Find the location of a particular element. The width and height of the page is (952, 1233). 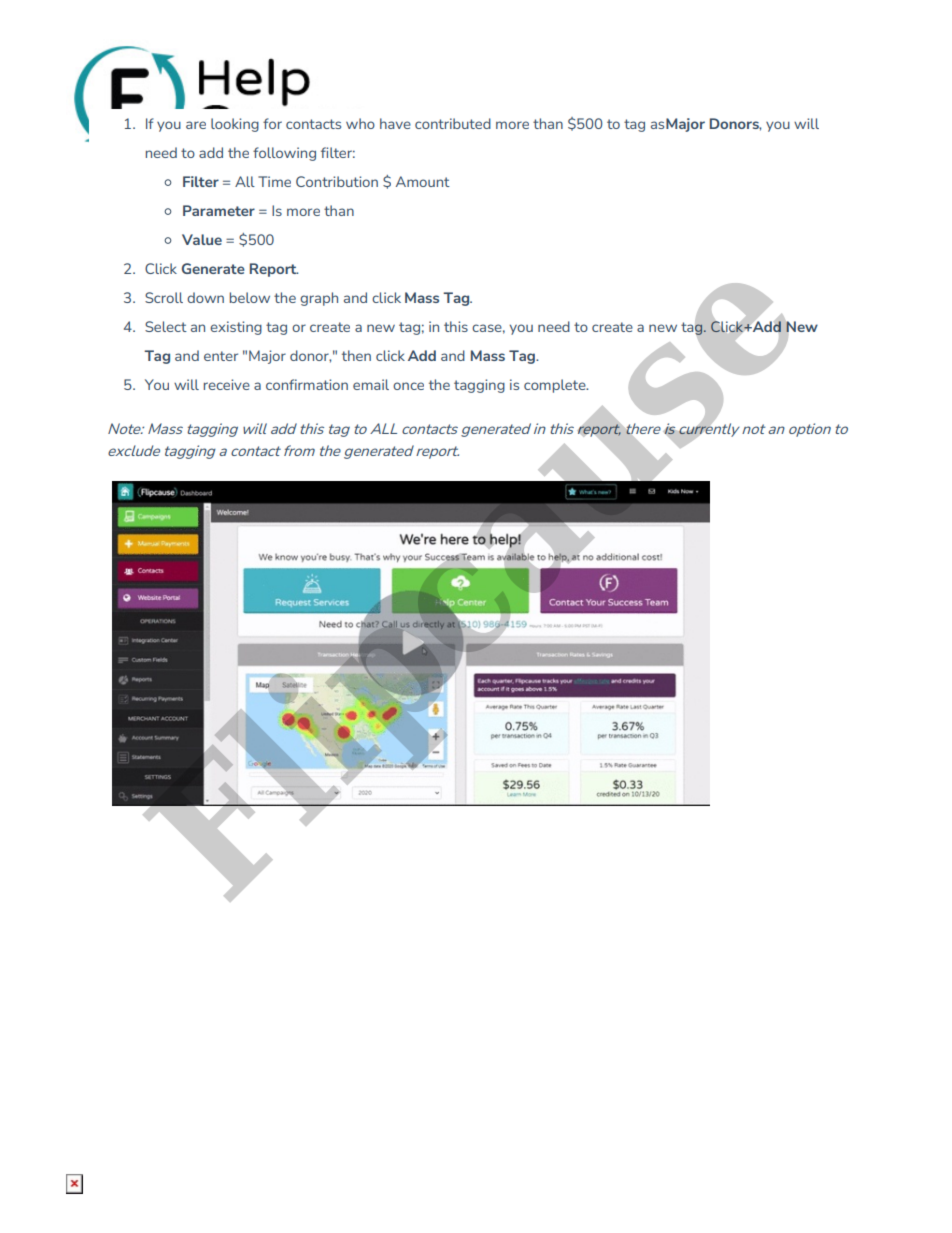

receive is located at coordinates (227, 384).
